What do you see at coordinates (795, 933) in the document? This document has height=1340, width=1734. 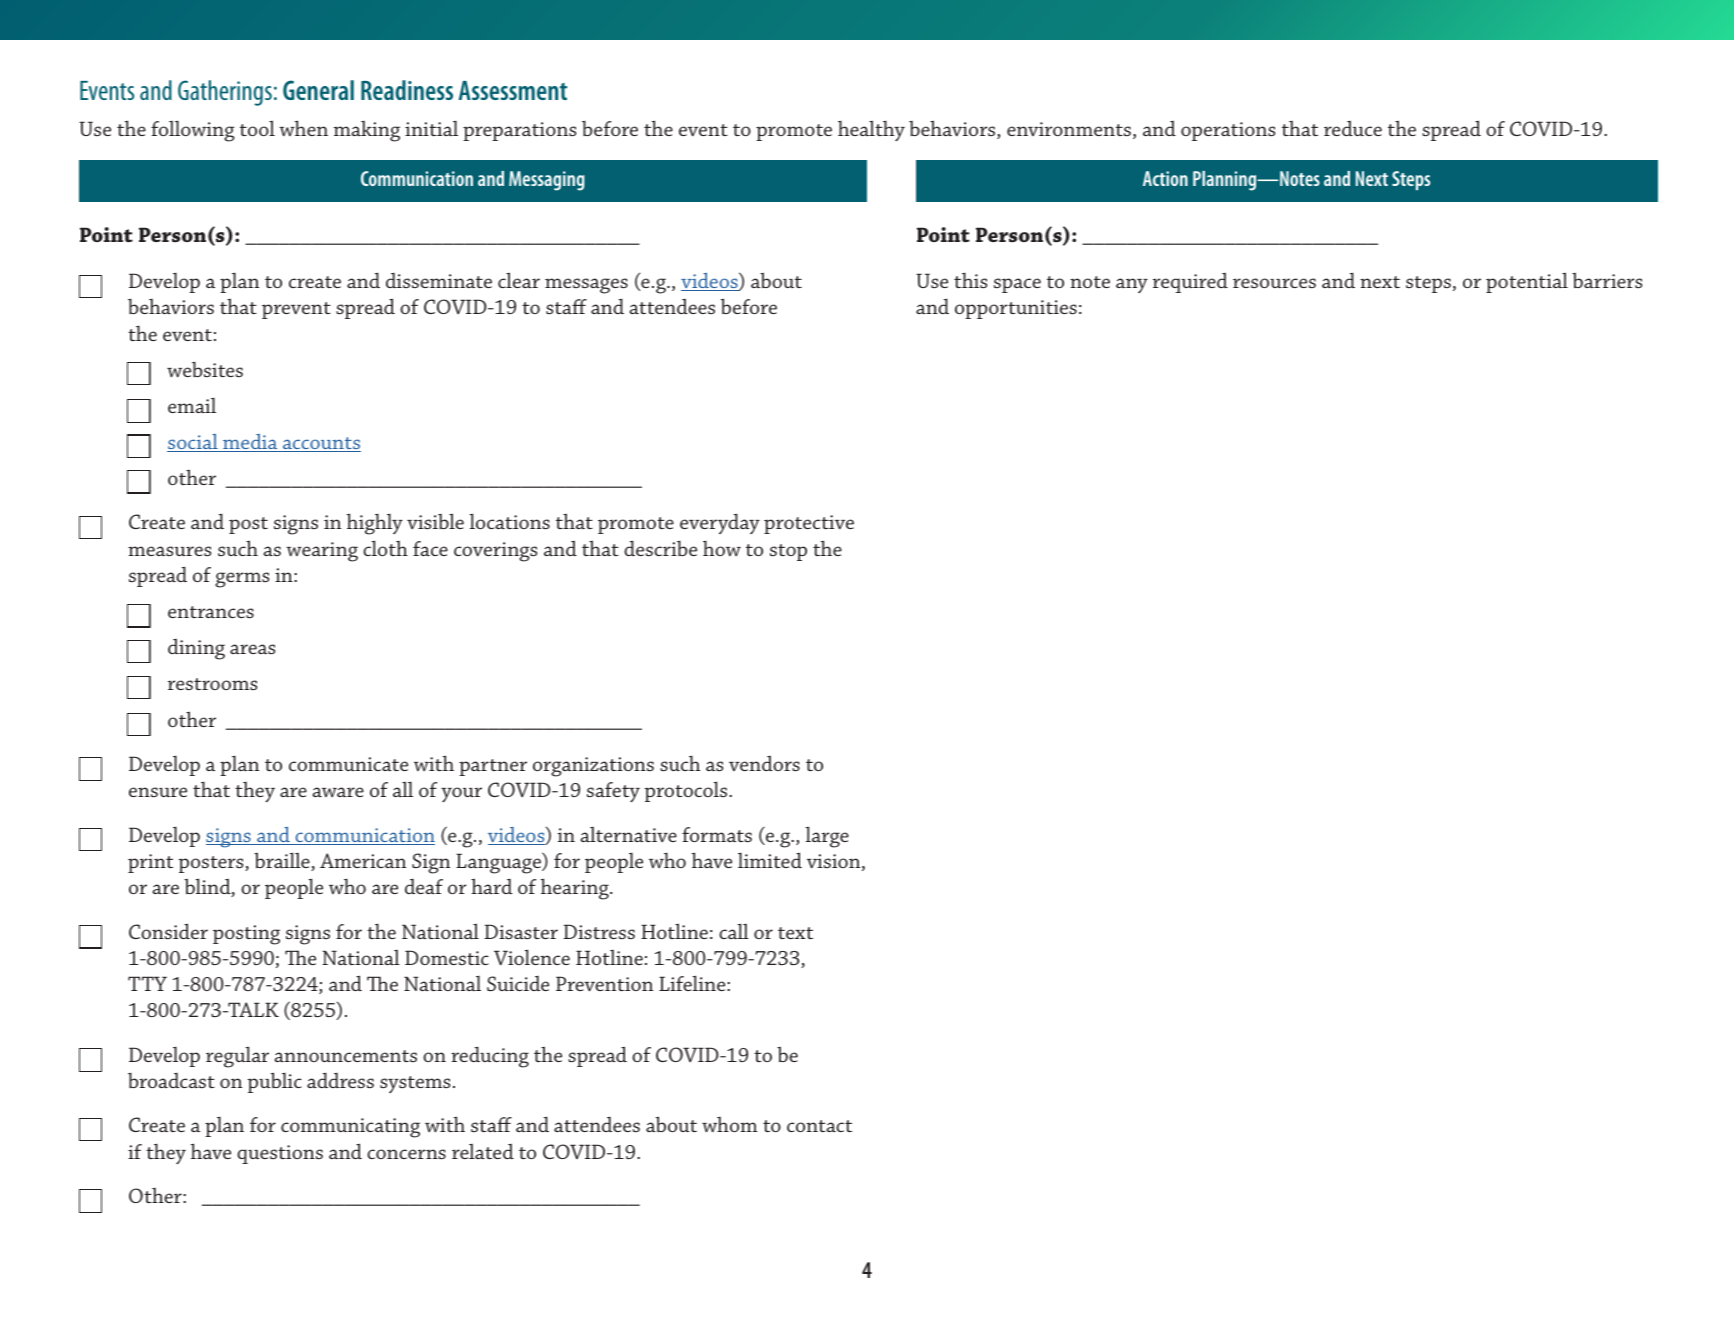 I see `text` at bounding box center [795, 933].
